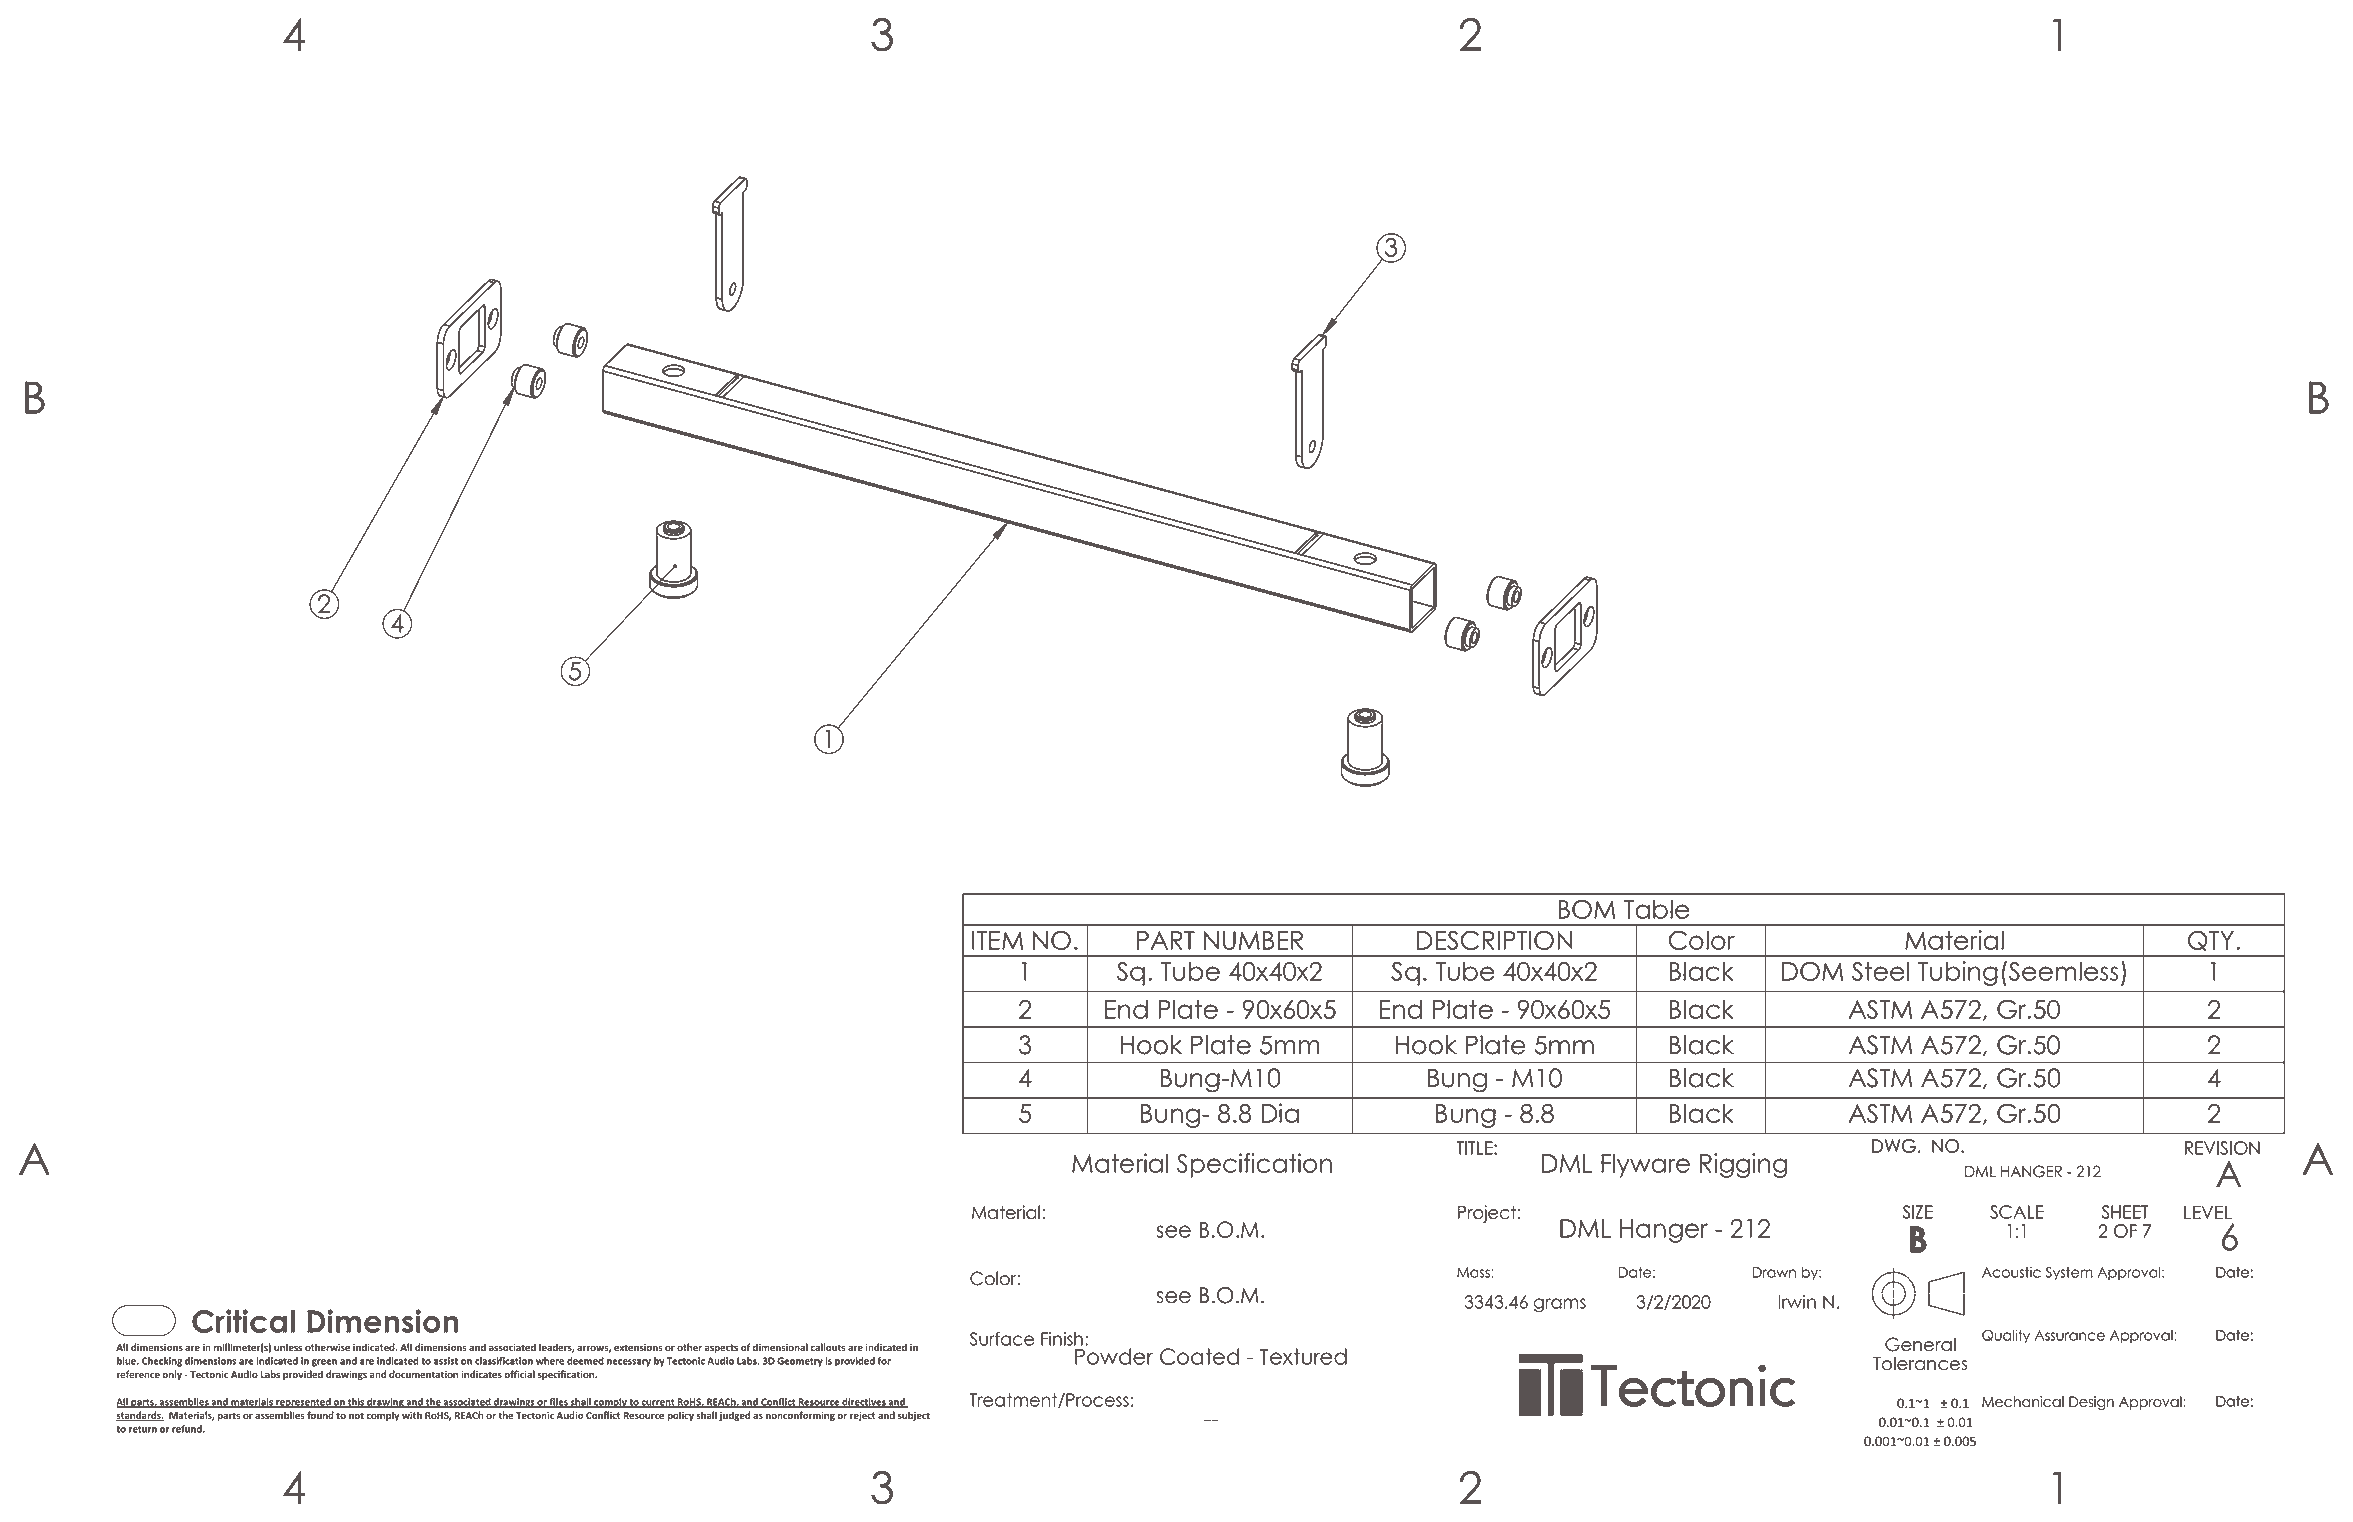 The width and height of the screenshot is (2353, 1522). What do you see at coordinates (243, 1321) in the screenshot?
I see `Critical` at bounding box center [243, 1321].
